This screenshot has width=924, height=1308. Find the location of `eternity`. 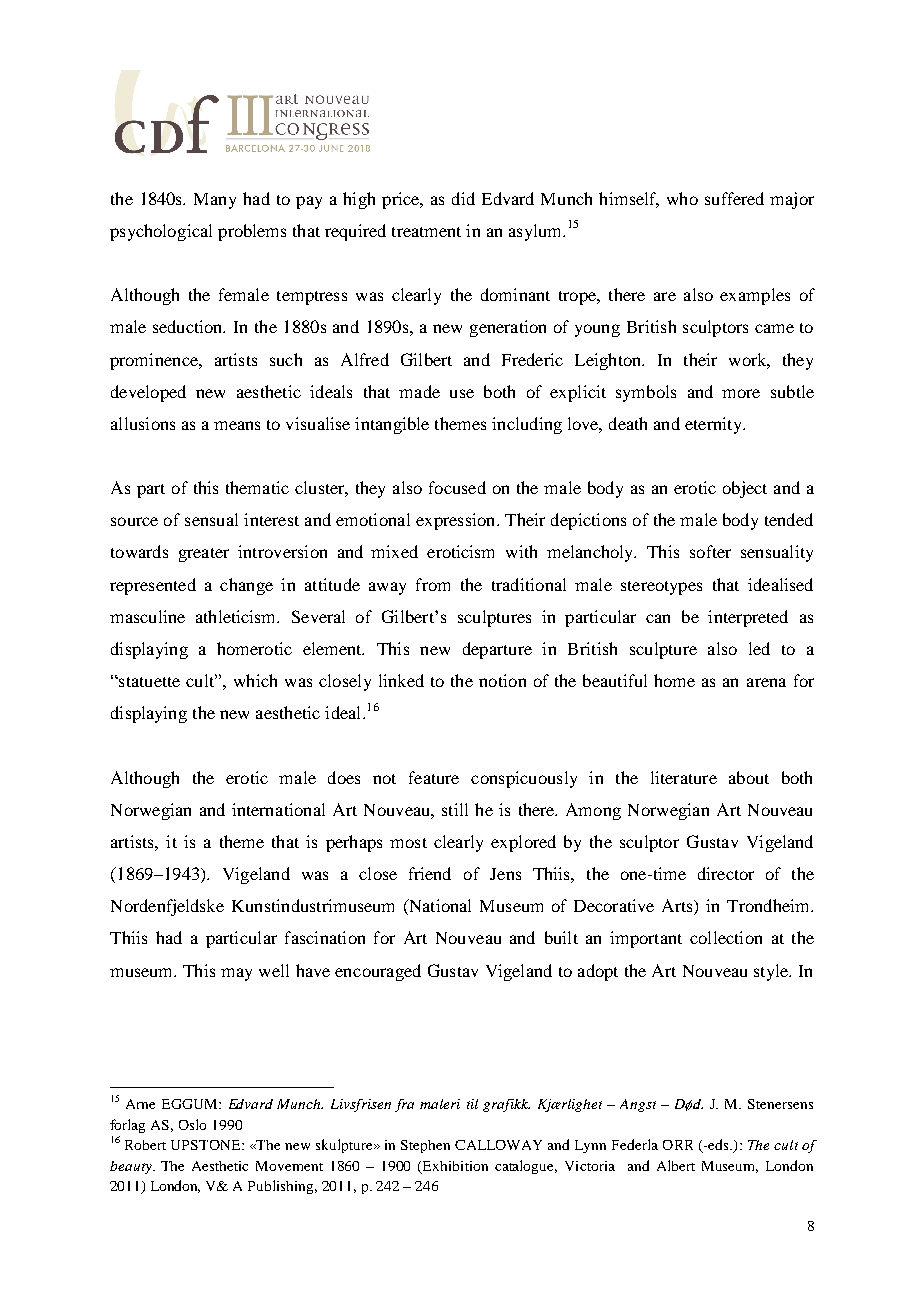

eternity is located at coordinates (714, 425).
